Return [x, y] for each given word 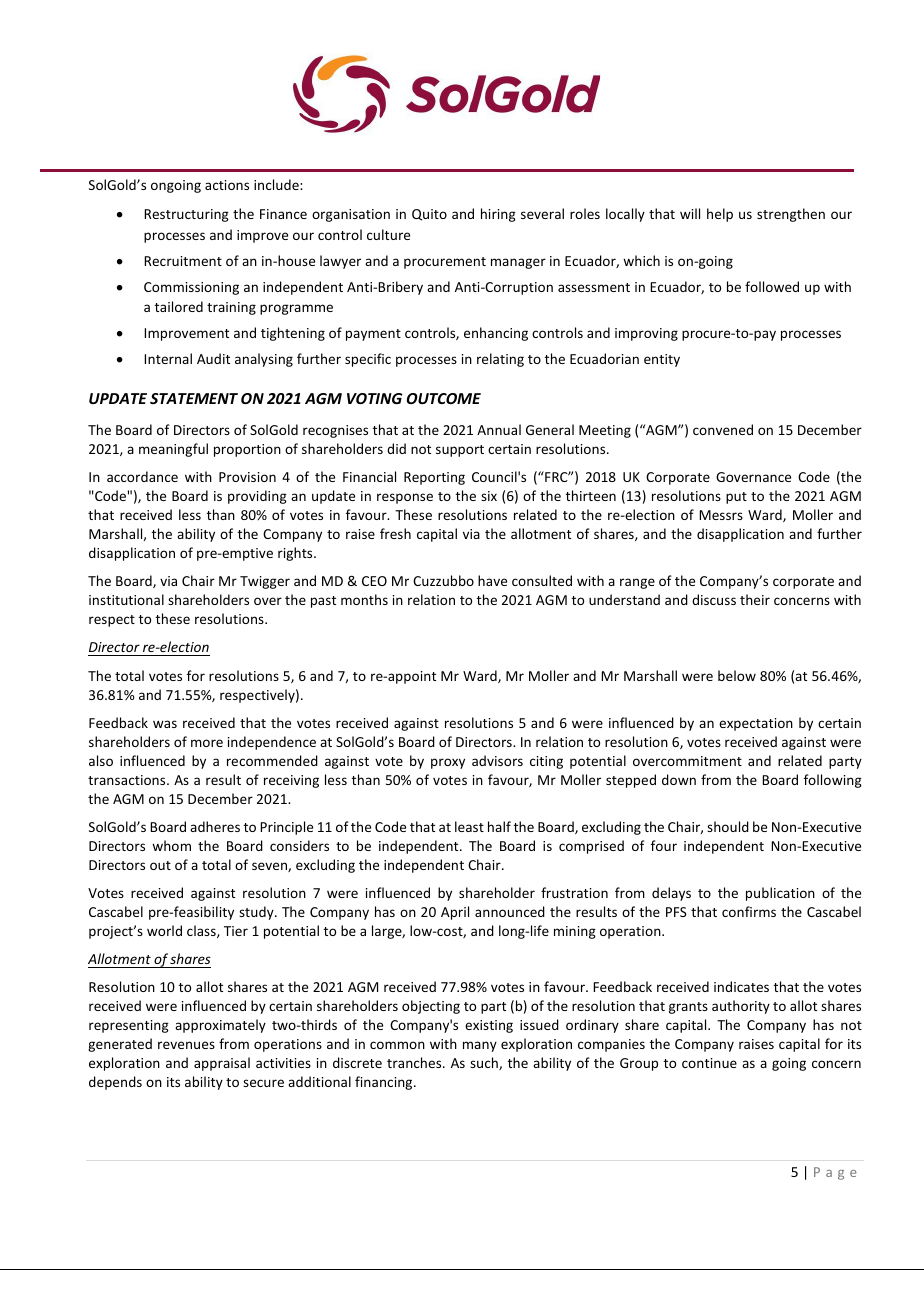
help [720, 215]
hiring [498, 215]
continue [709, 1063]
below [737, 675]
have [492, 580]
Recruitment [183, 261]
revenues [186, 1045]
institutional [126, 599]
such [485, 1063]
